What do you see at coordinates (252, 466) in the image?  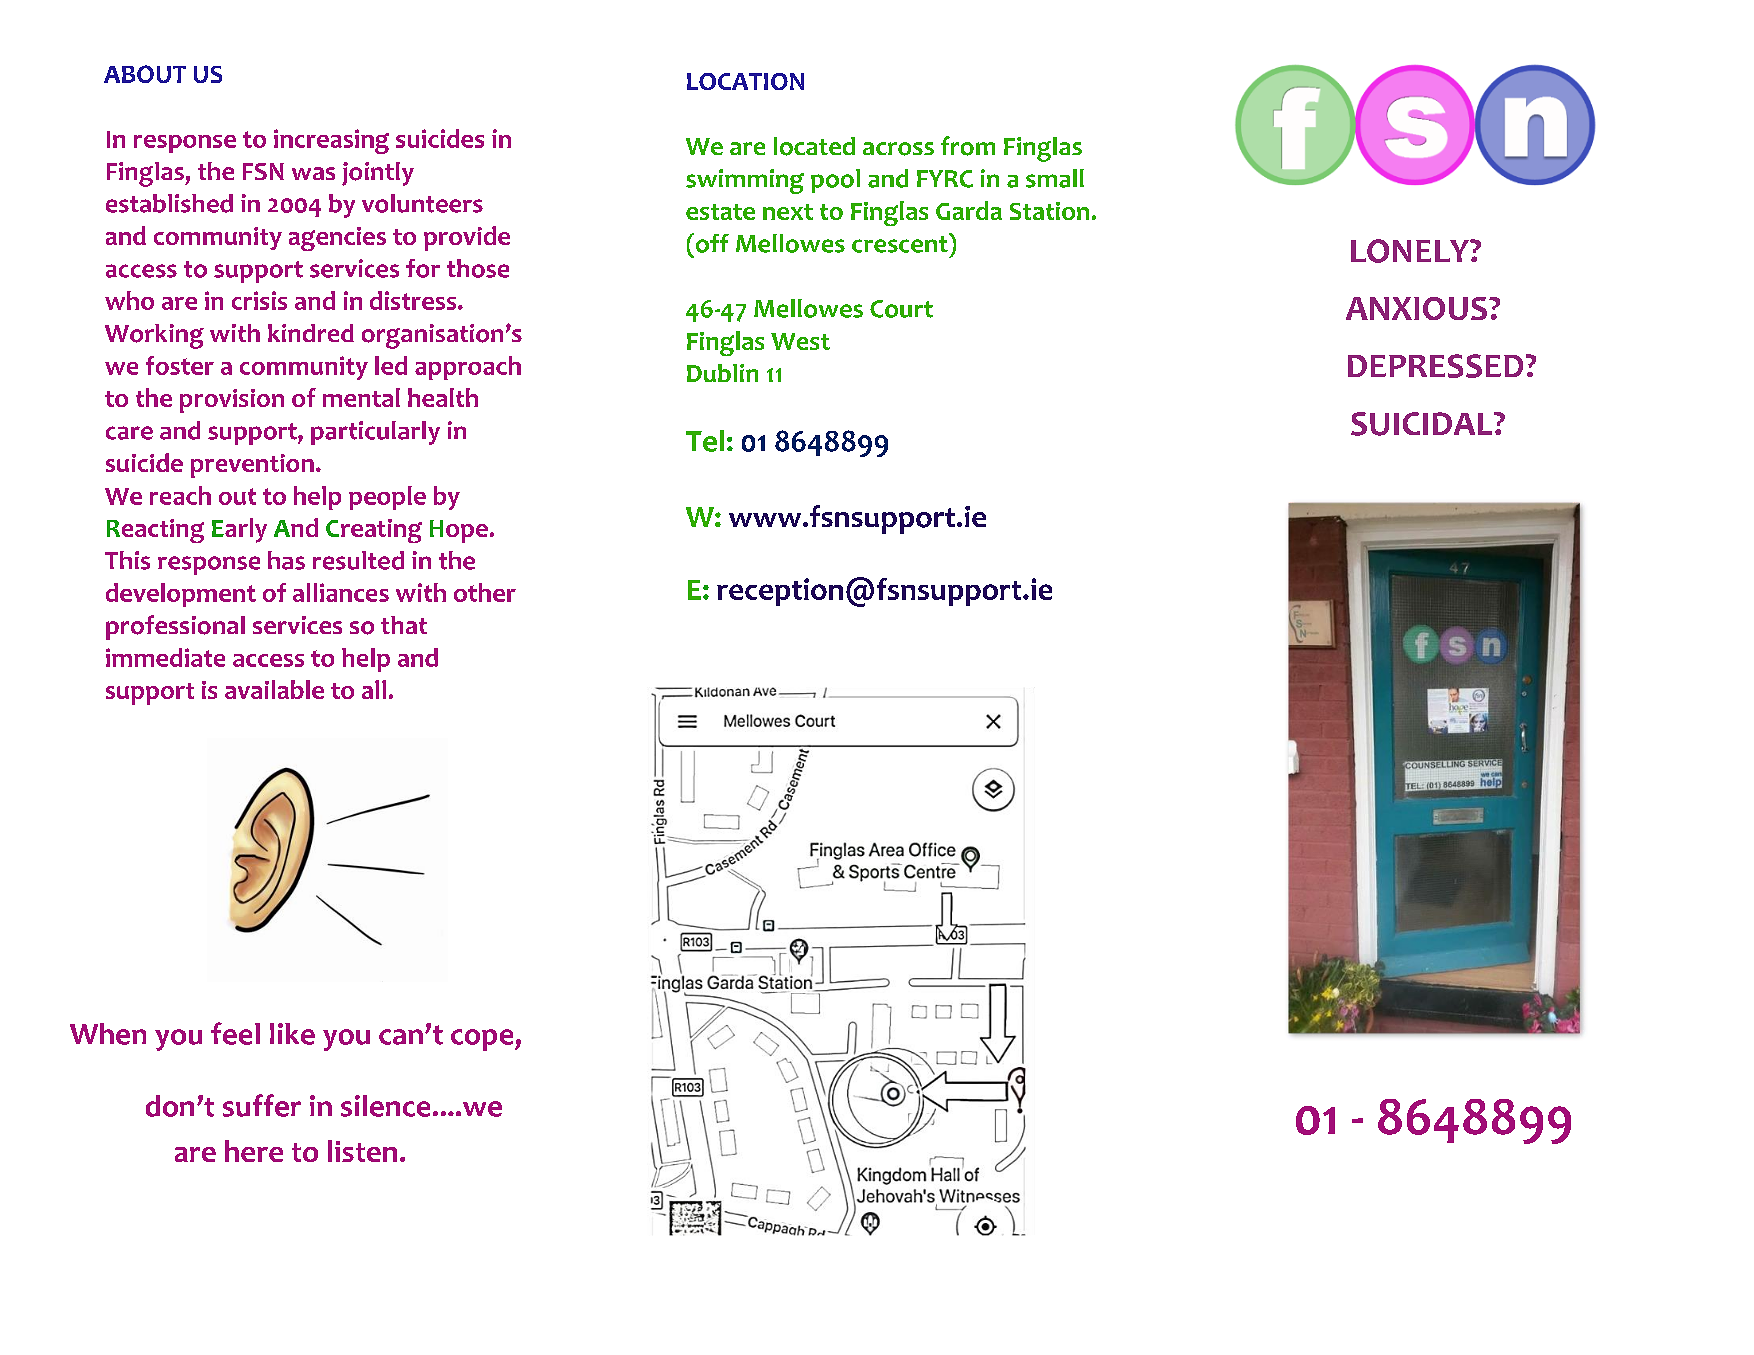 I see `prevention` at bounding box center [252, 466].
